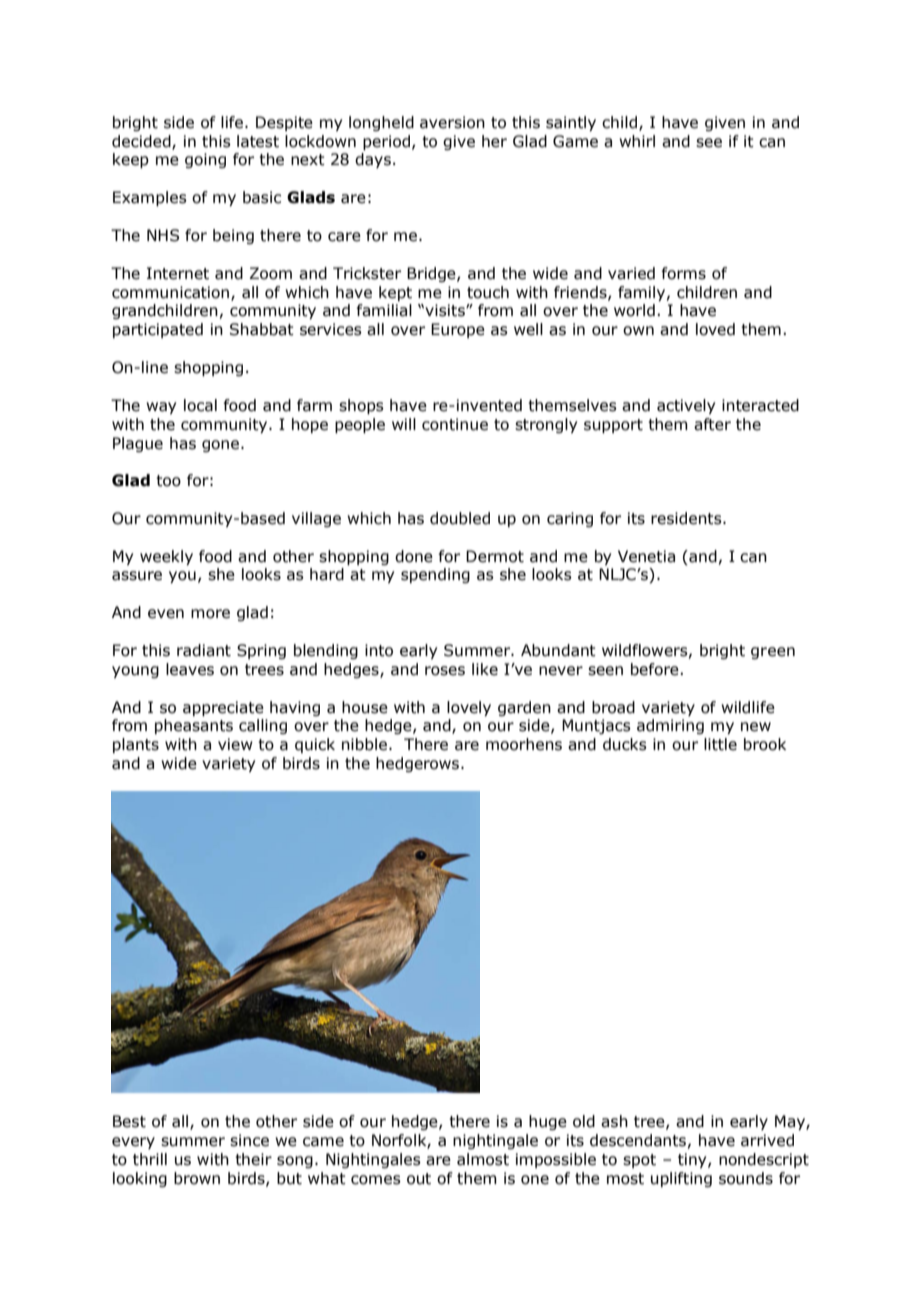 This screenshot has height=1307, width=924. Describe the element at coordinates (235, 744) in the screenshot. I see `view` at that location.
